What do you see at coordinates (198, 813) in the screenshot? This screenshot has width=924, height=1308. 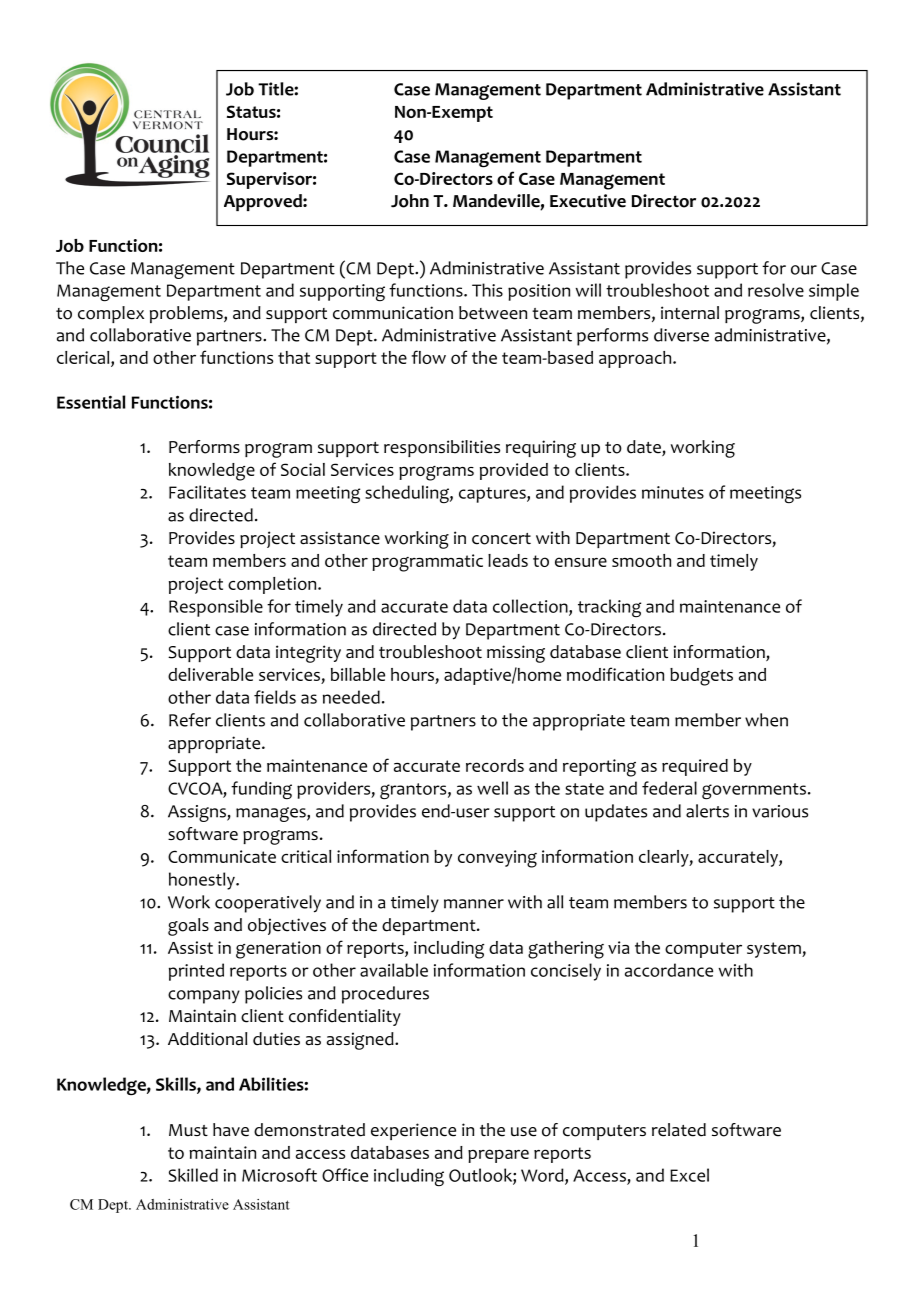 I see `Assigns` at bounding box center [198, 813].
